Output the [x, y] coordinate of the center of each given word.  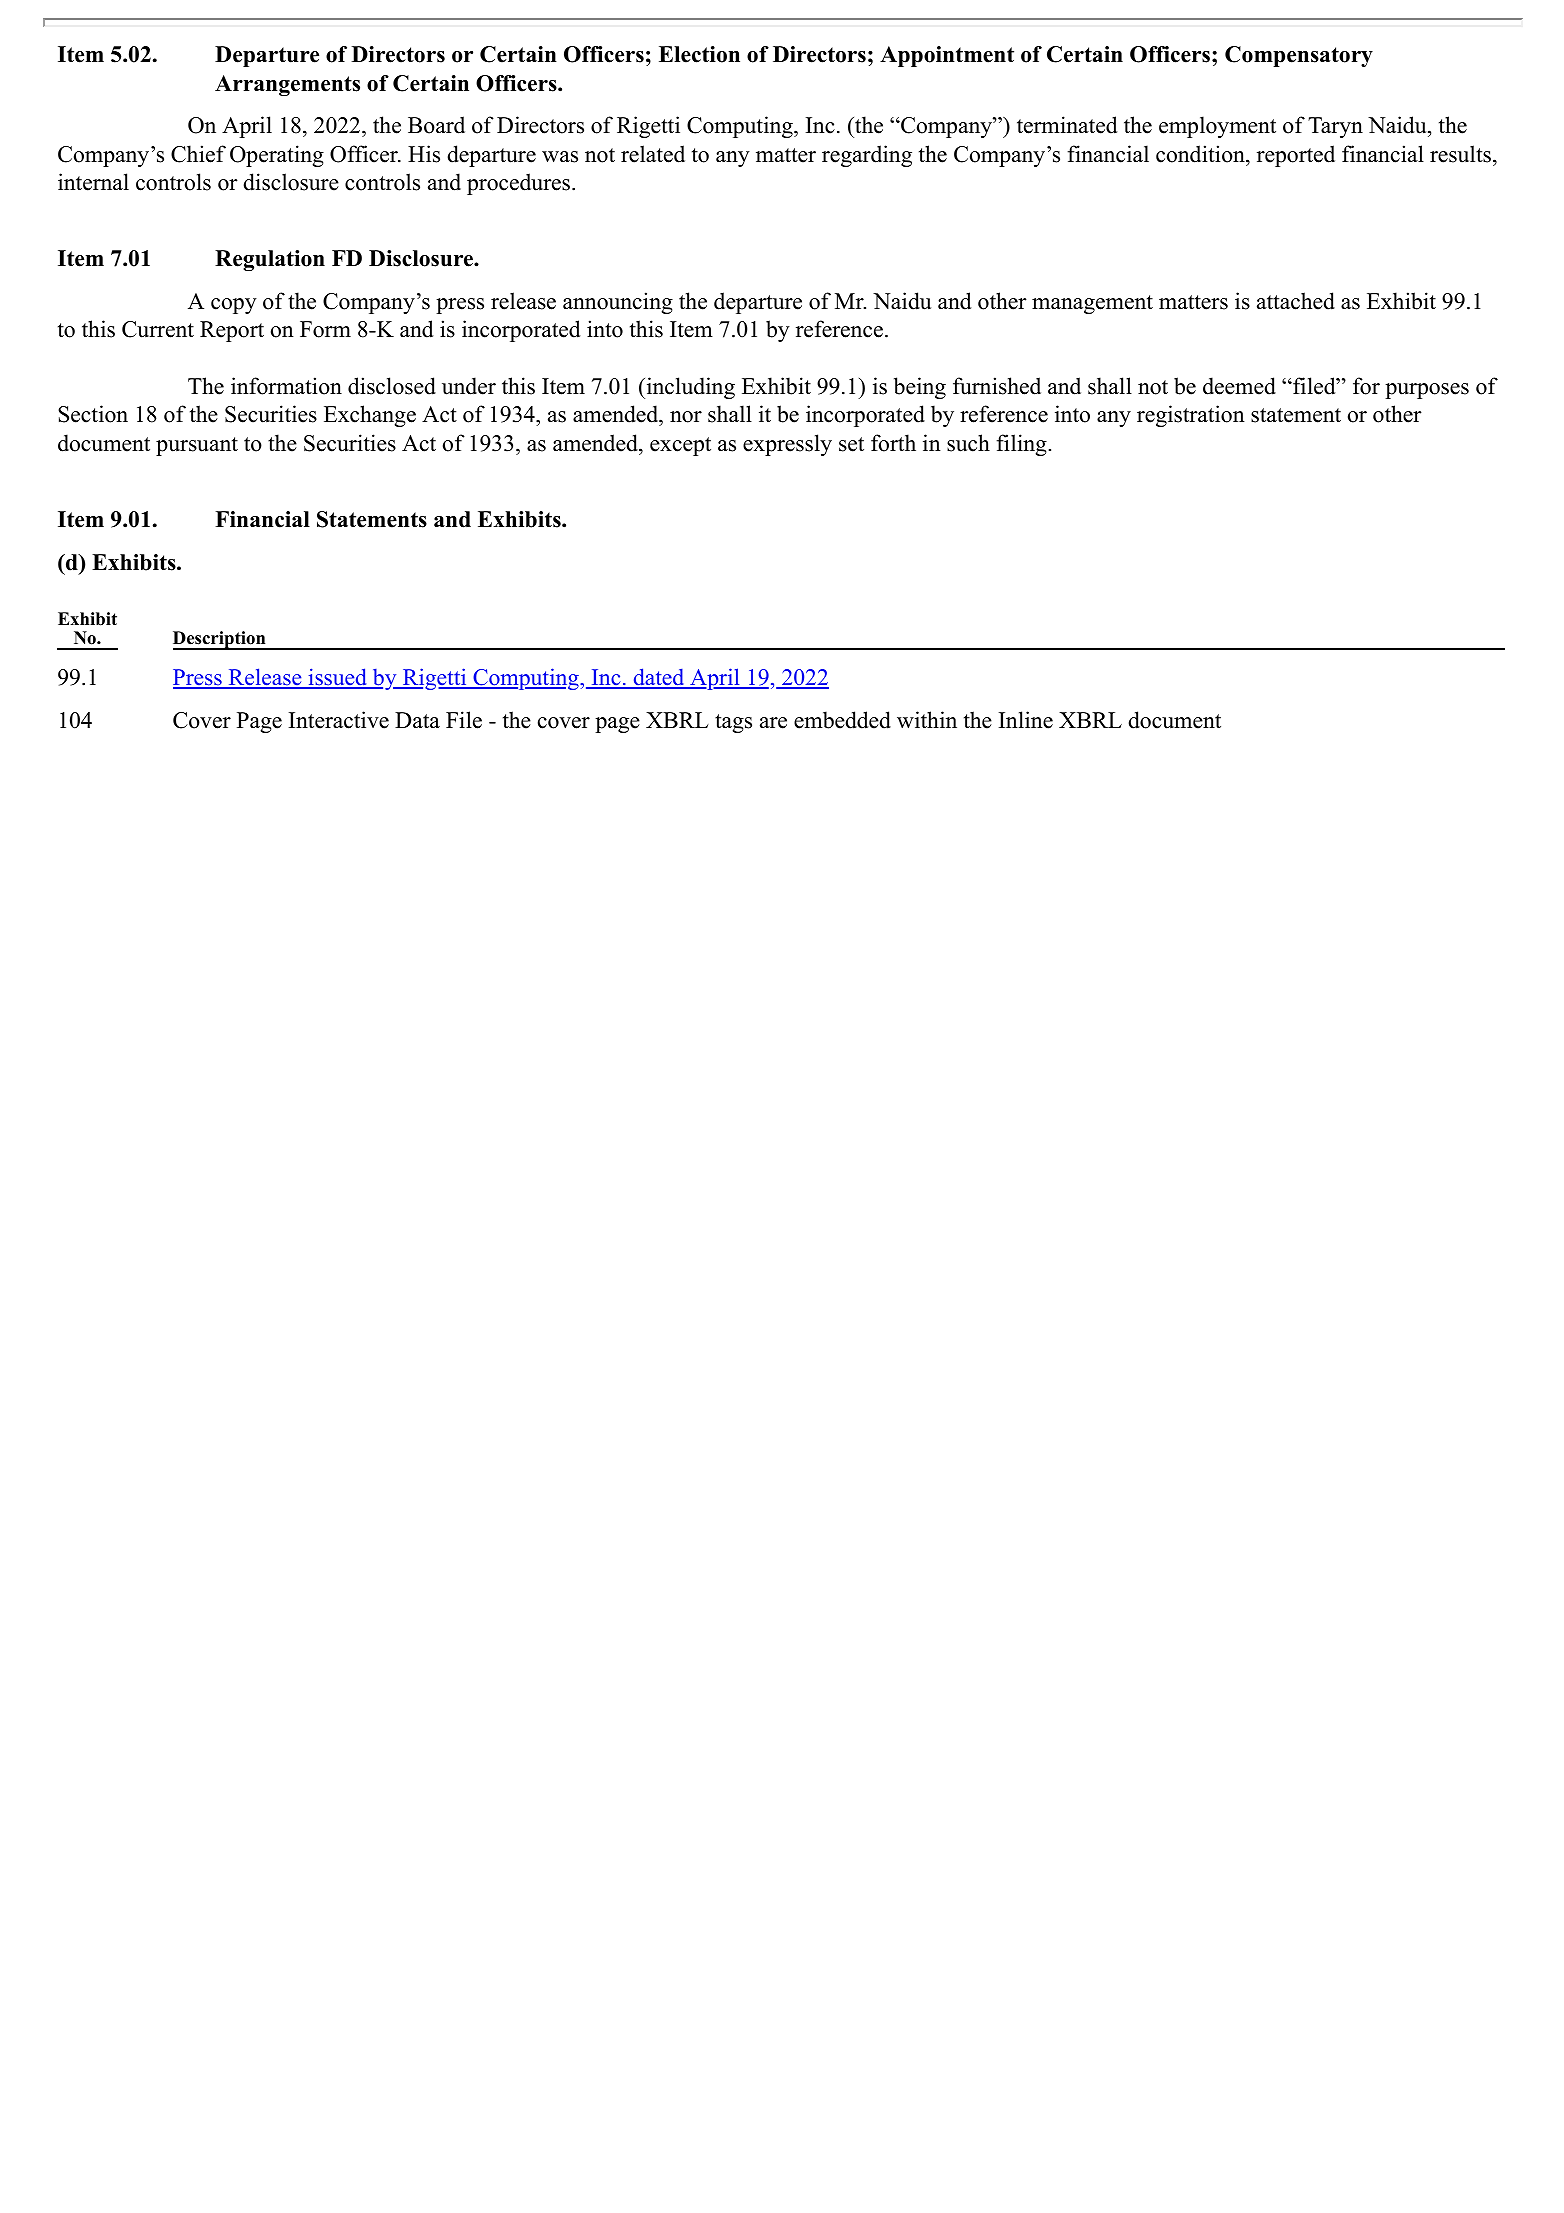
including [689, 388]
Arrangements [287, 85]
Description [220, 640]
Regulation [270, 260]
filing [1022, 445]
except [680, 446]
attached [1296, 301]
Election [699, 54]
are [773, 723]
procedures [520, 184]
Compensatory [1299, 56]
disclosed [392, 386]
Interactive [339, 720]
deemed [1239, 386]
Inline [1026, 720]
